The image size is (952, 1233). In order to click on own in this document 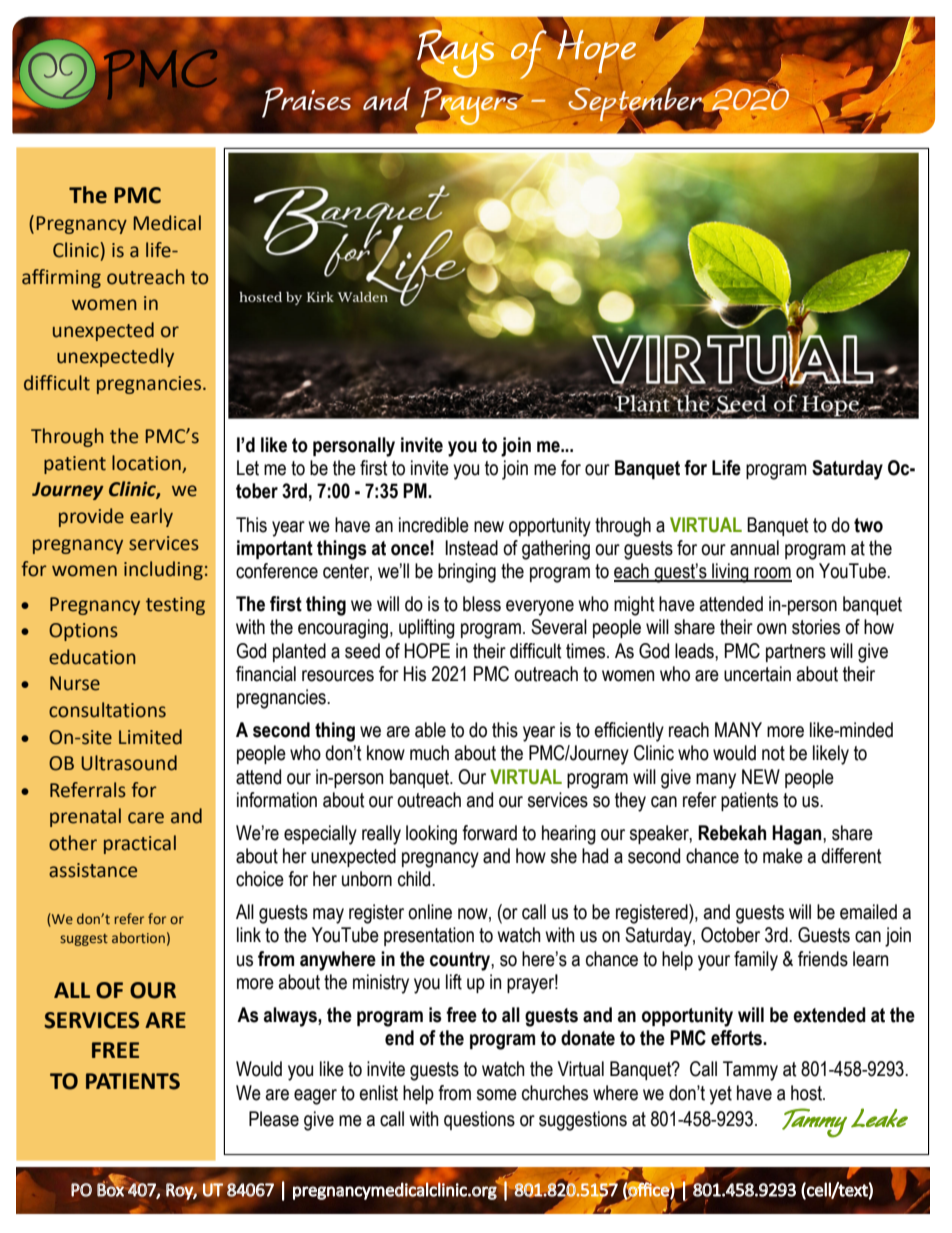, I will do `click(771, 629)`.
